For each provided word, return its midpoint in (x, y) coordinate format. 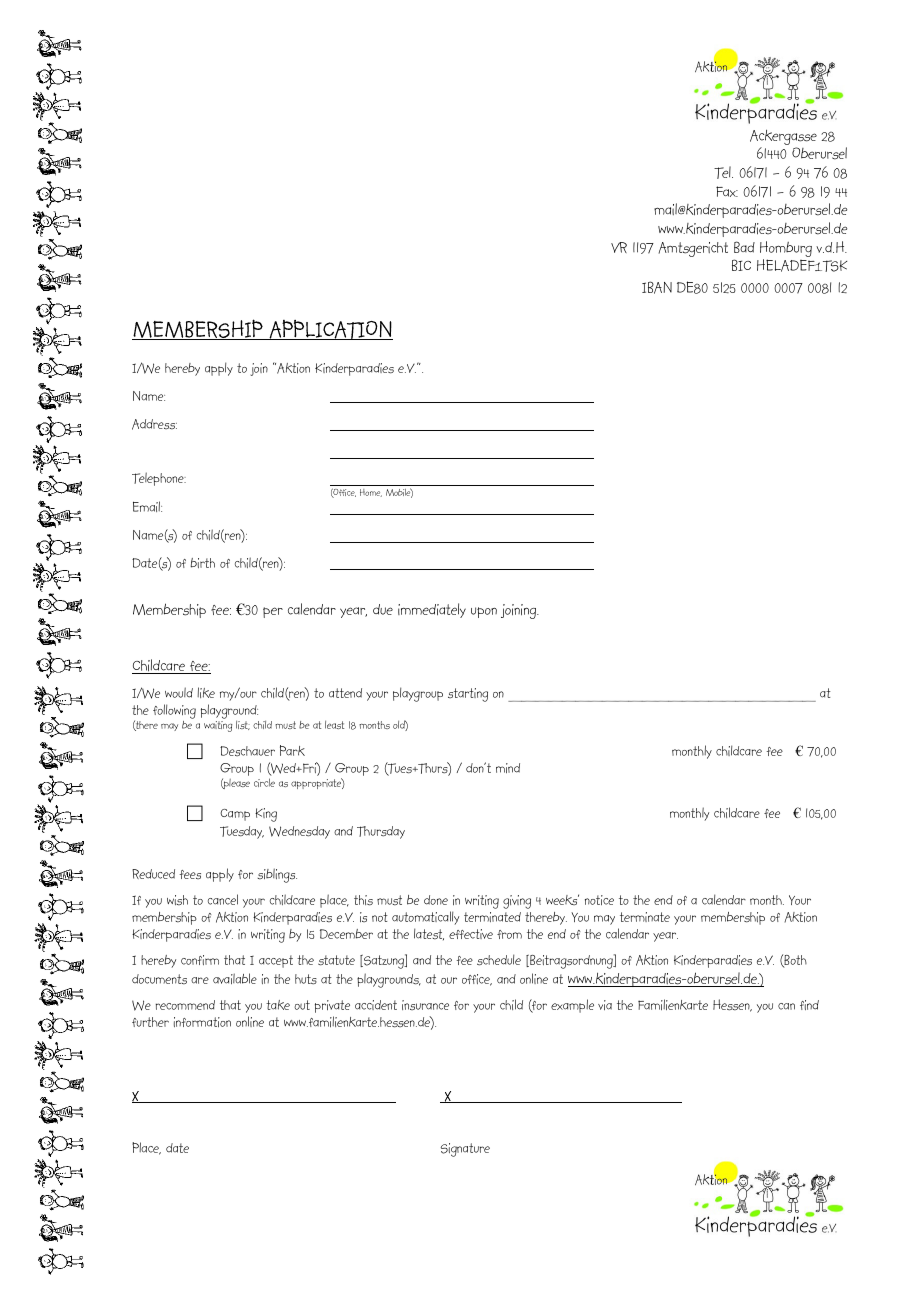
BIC (741, 265)
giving (517, 902)
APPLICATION (330, 330)
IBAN (657, 287)
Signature (465, 1150)
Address (154, 424)
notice (599, 900)
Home (371, 493)
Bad (744, 247)
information (202, 1022)
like (206, 692)
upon (484, 612)
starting (468, 695)
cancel (223, 899)
